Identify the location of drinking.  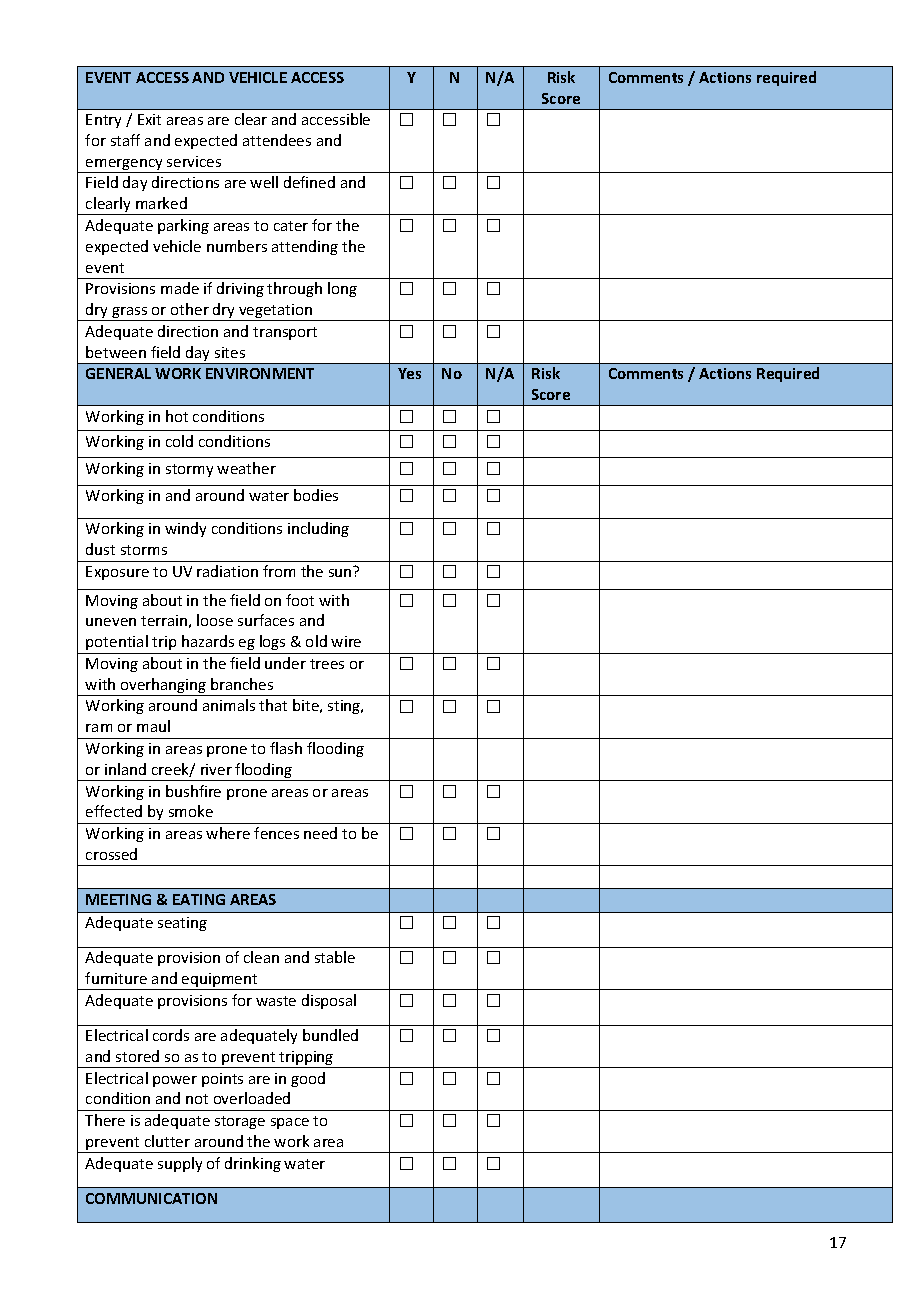
(253, 1164).
